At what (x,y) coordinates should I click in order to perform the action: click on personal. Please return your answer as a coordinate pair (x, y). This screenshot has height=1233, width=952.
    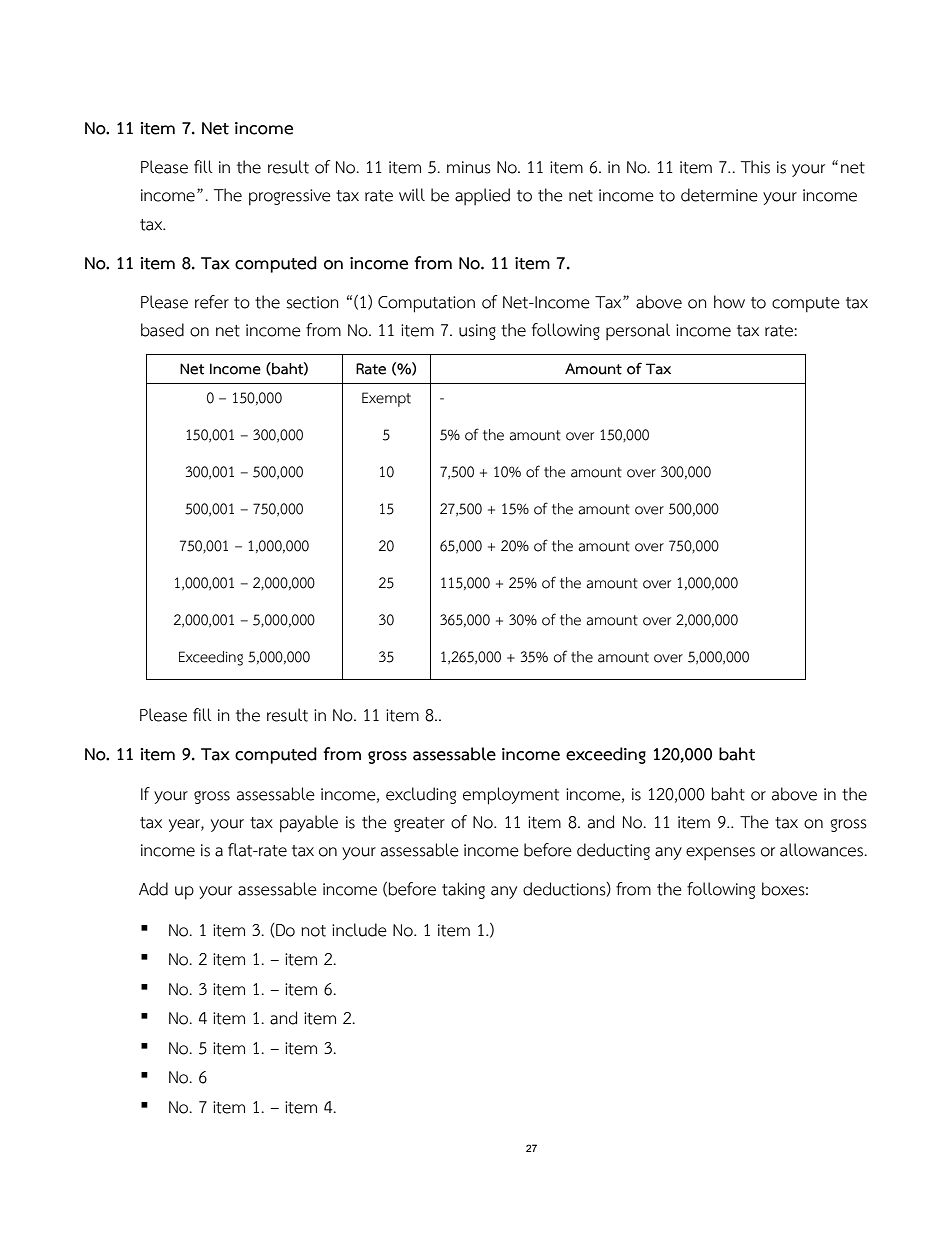
    Looking at the image, I should click on (638, 331).
